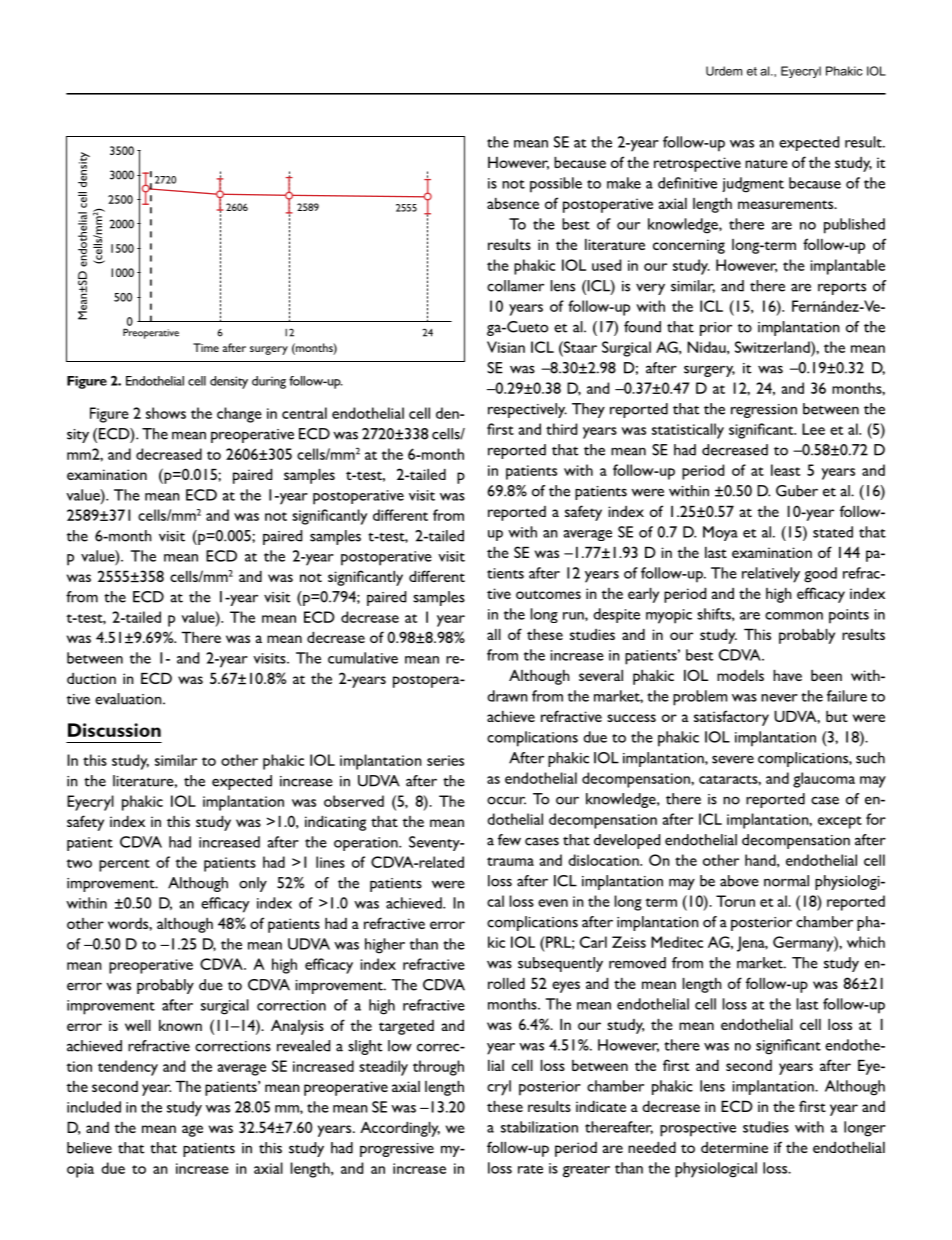 The image size is (952, 1240). I want to click on absence, so click(513, 203).
